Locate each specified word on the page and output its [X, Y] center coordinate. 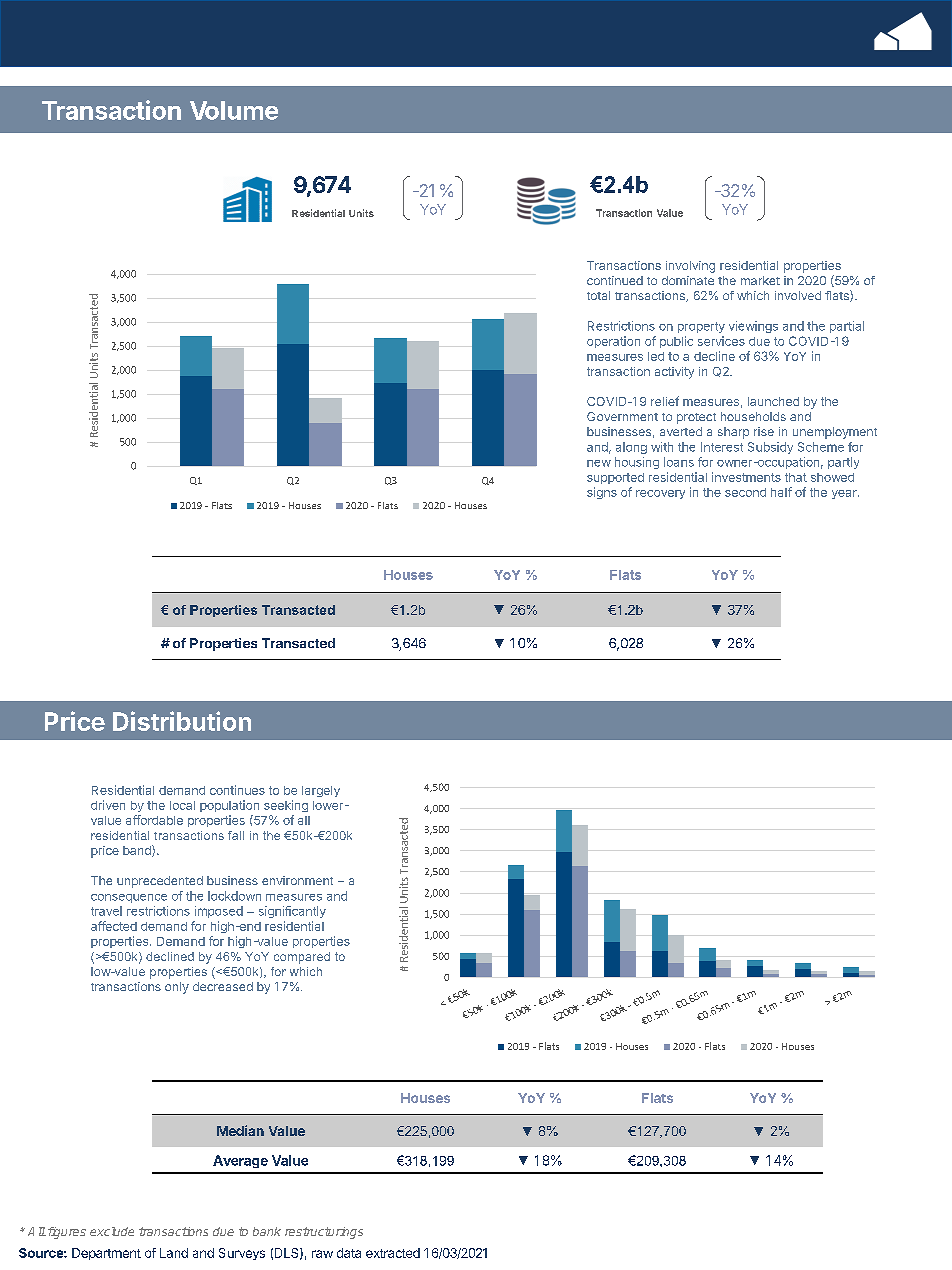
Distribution [182, 721]
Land [174, 1253]
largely [321, 791]
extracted [393, 1253]
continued [615, 280]
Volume [234, 110]
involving [690, 267]
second [745, 492]
